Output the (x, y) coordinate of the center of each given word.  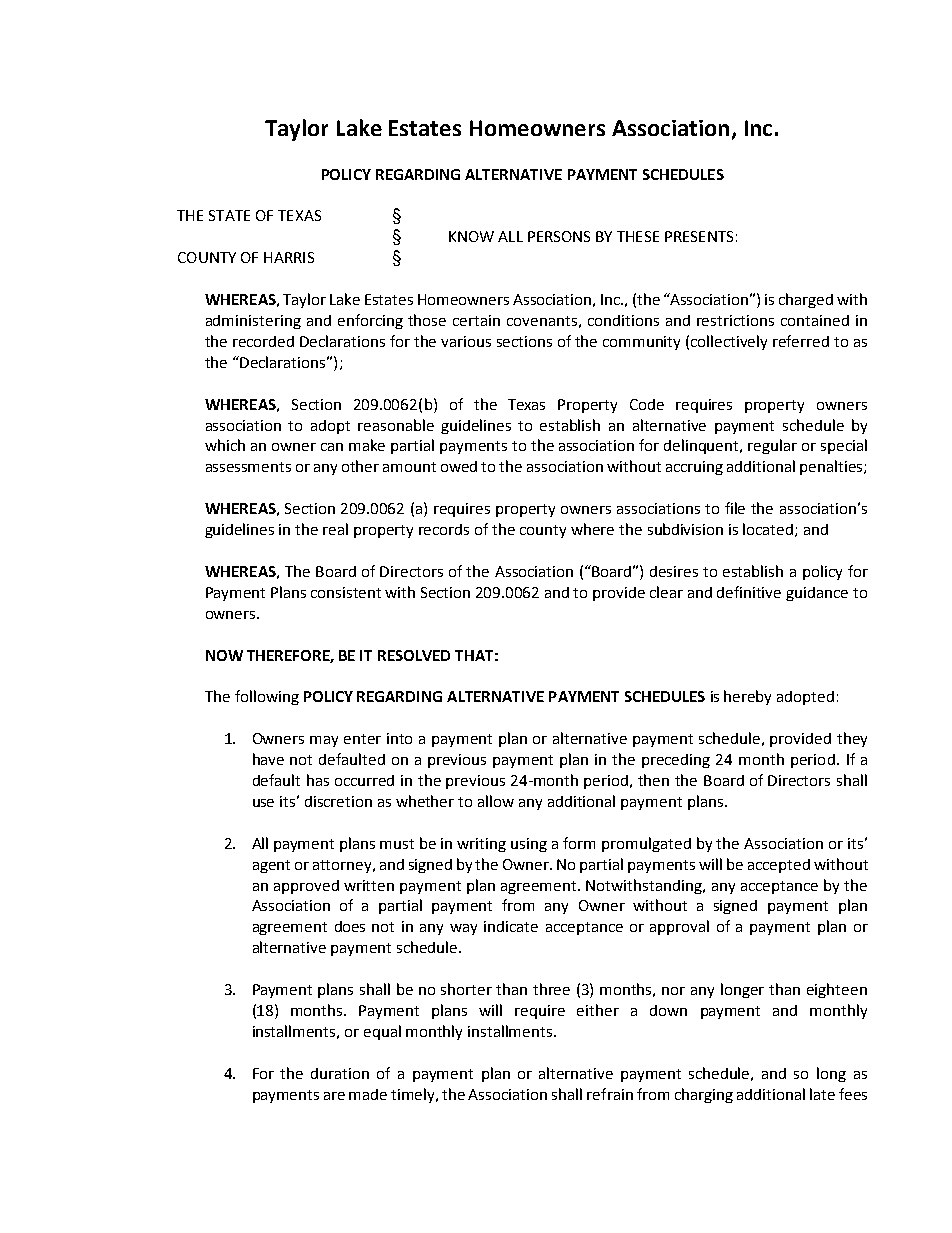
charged (806, 300)
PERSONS (559, 236)
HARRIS (289, 257)
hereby (747, 697)
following (267, 697)
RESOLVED (414, 655)
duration (340, 1073)
